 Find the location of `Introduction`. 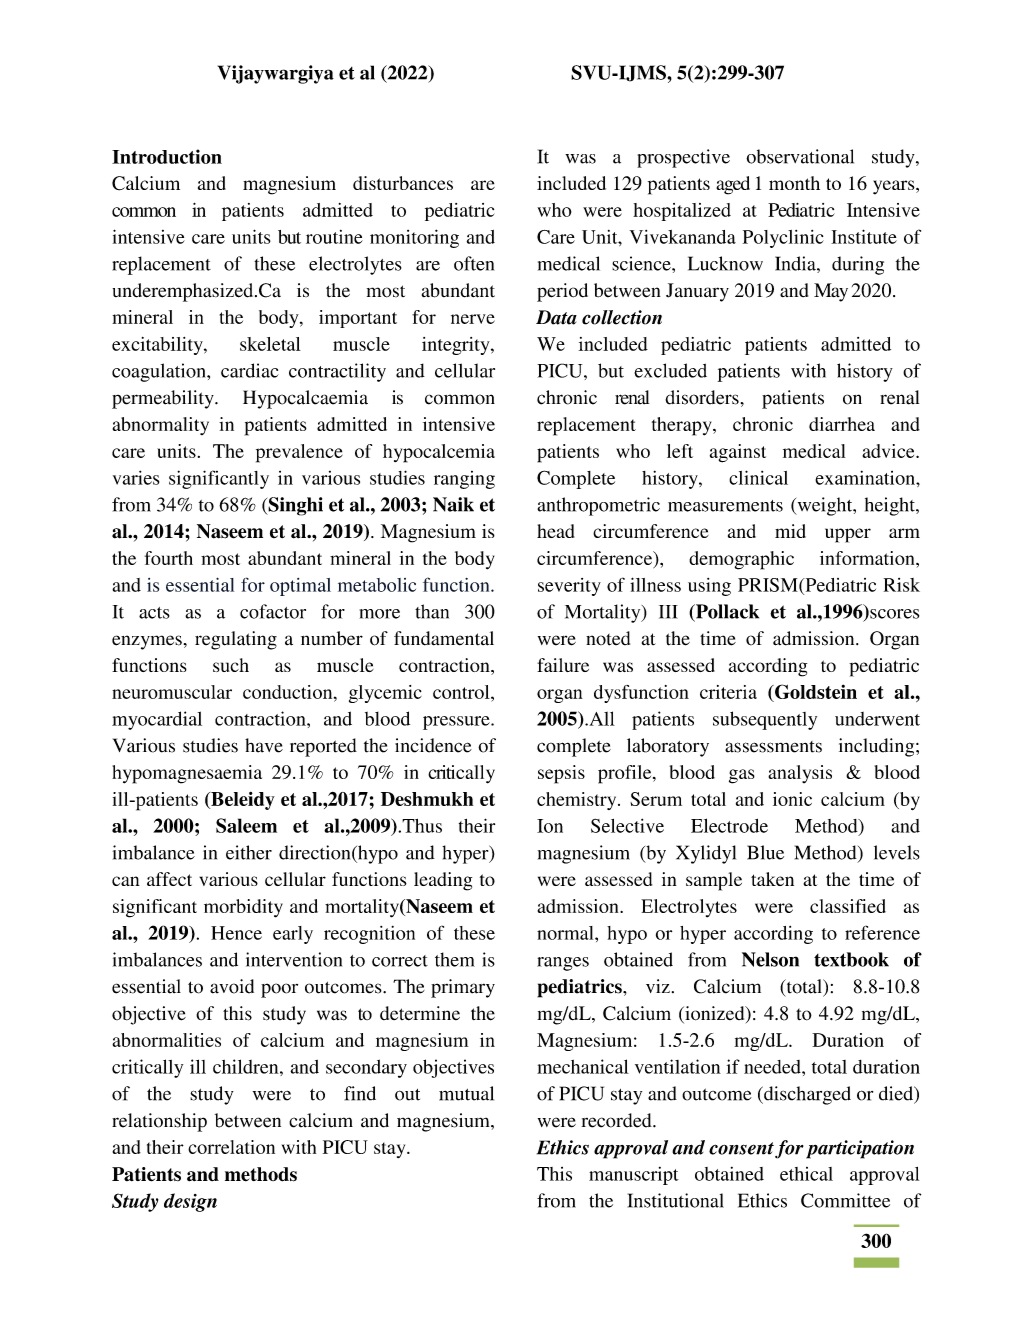

Introduction is located at coordinates (167, 156).
